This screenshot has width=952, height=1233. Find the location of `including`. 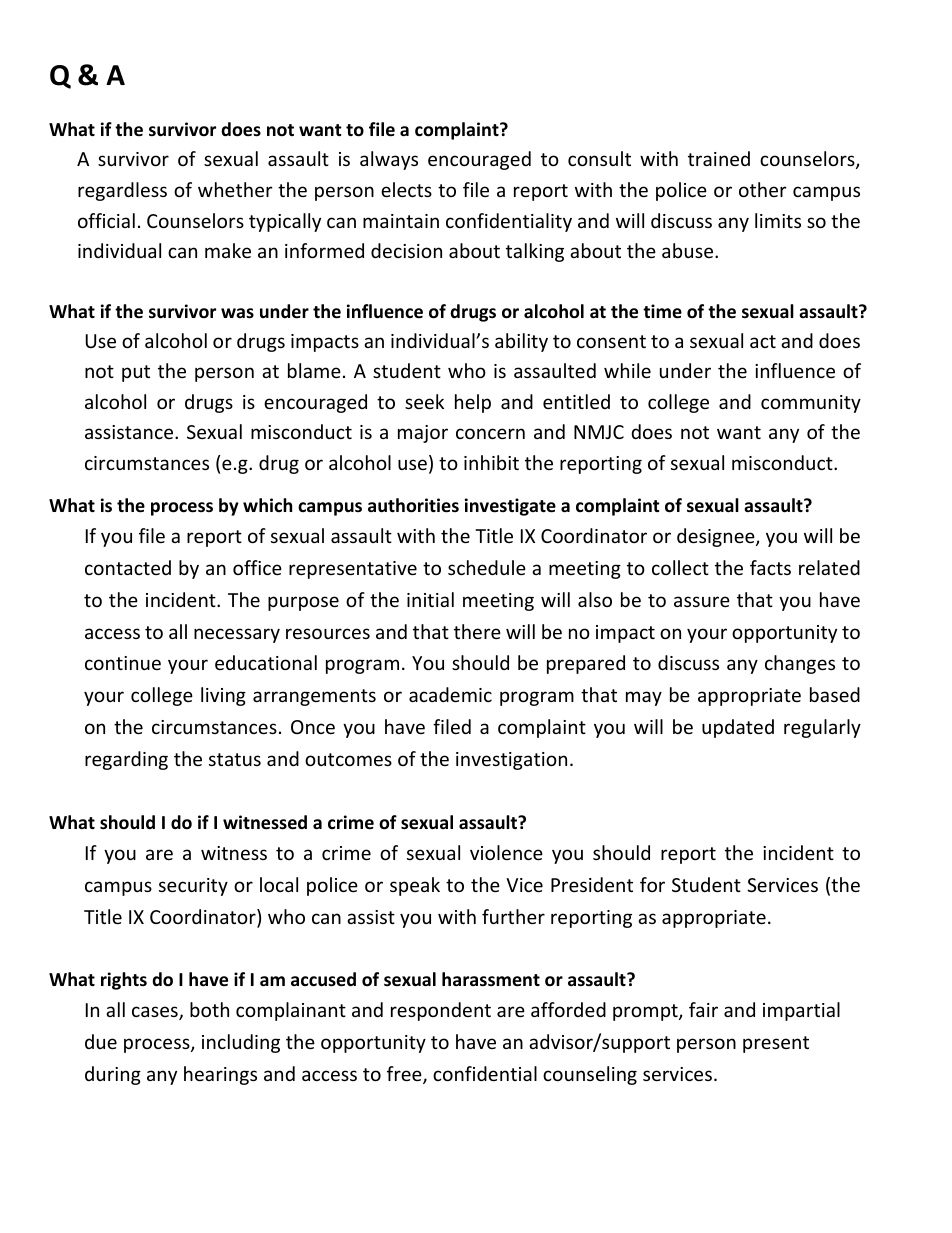

including is located at coordinates (241, 1043).
